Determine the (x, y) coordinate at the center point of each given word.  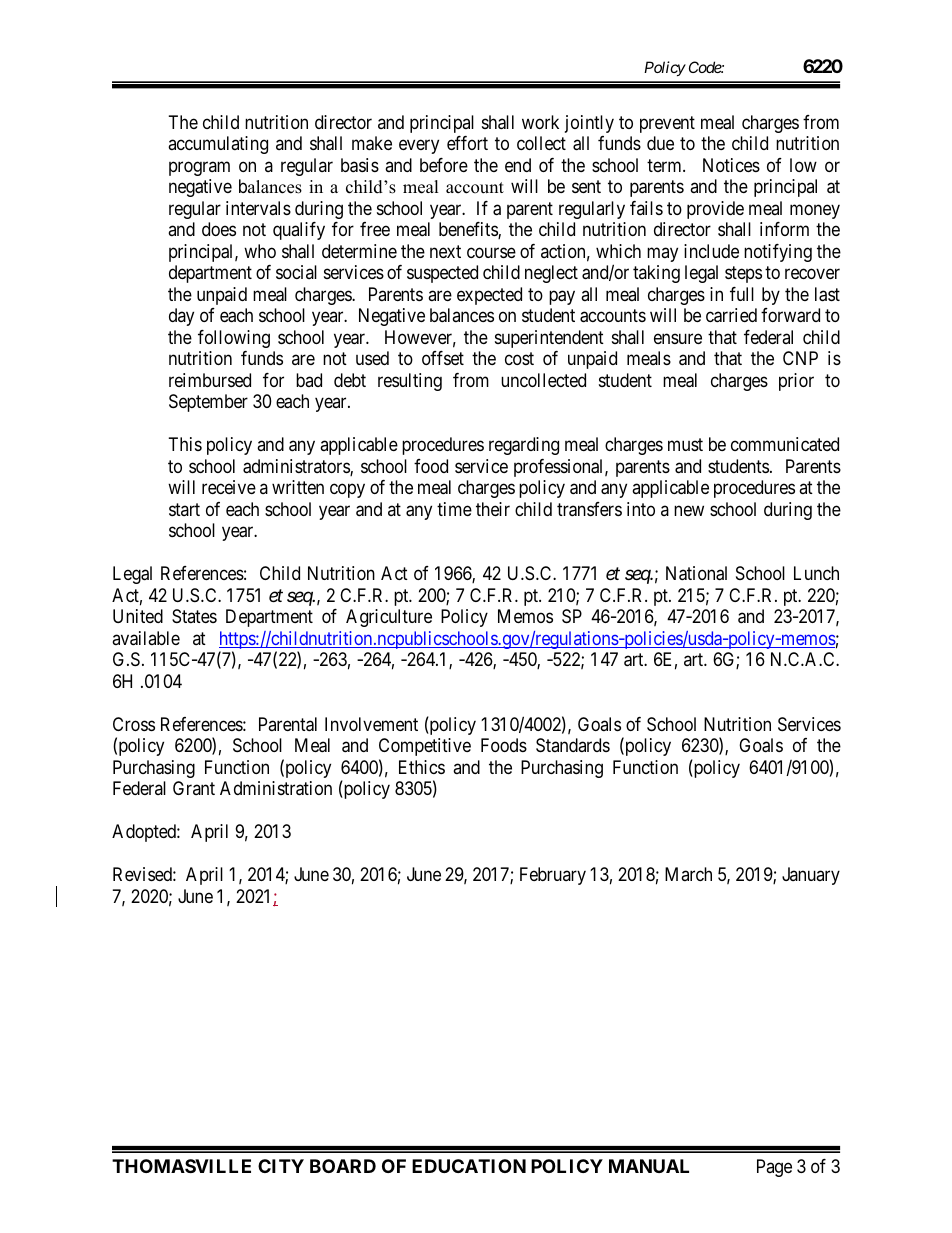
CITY (281, 1166)
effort (467, 143)
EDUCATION (469, 1166)
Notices (731, 165)
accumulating (218, 145)
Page (774, 1168)
